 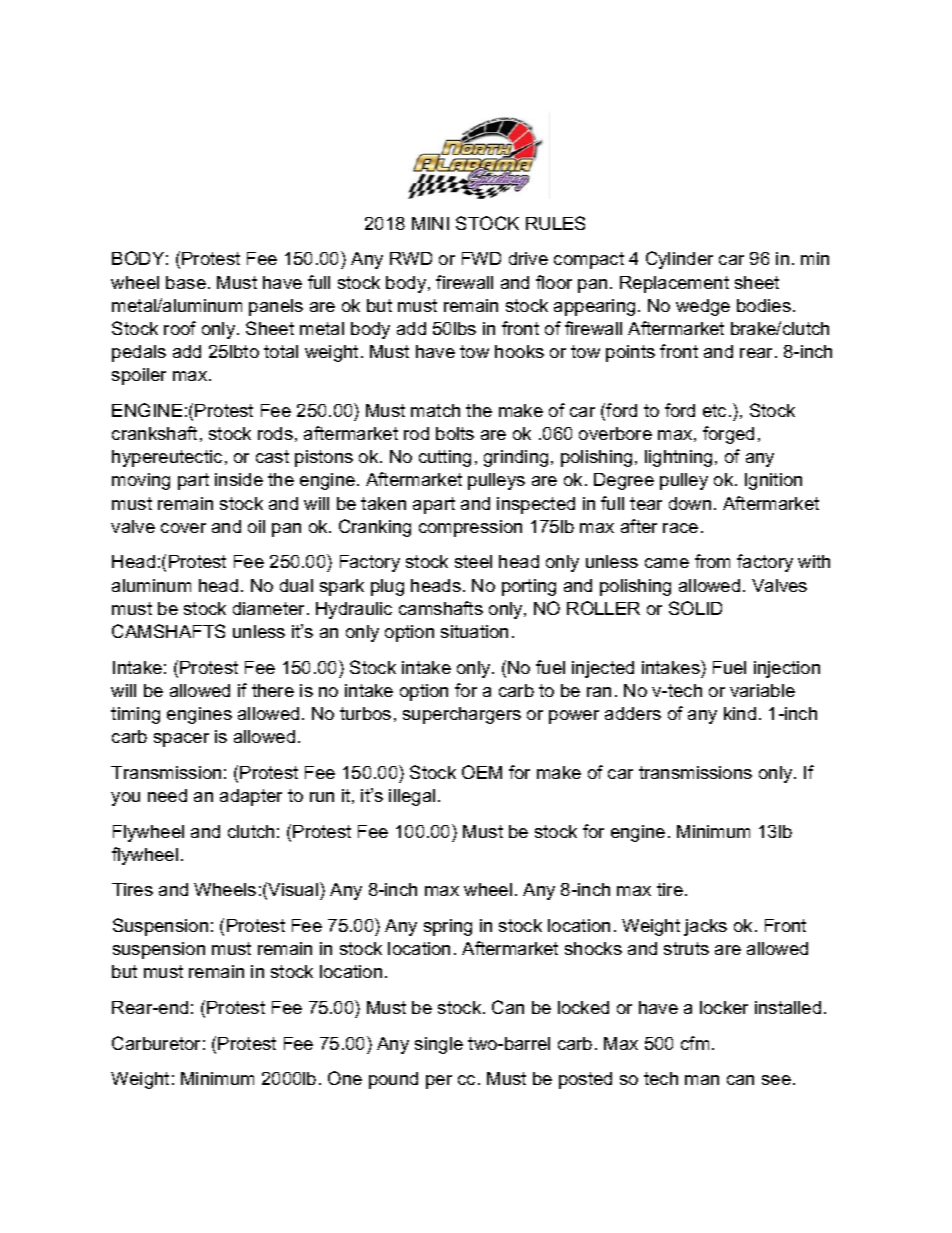 What do you see at coordinates (439, 1045) in the screenshot?
I see `single` at bounding box center [439, 1045].
